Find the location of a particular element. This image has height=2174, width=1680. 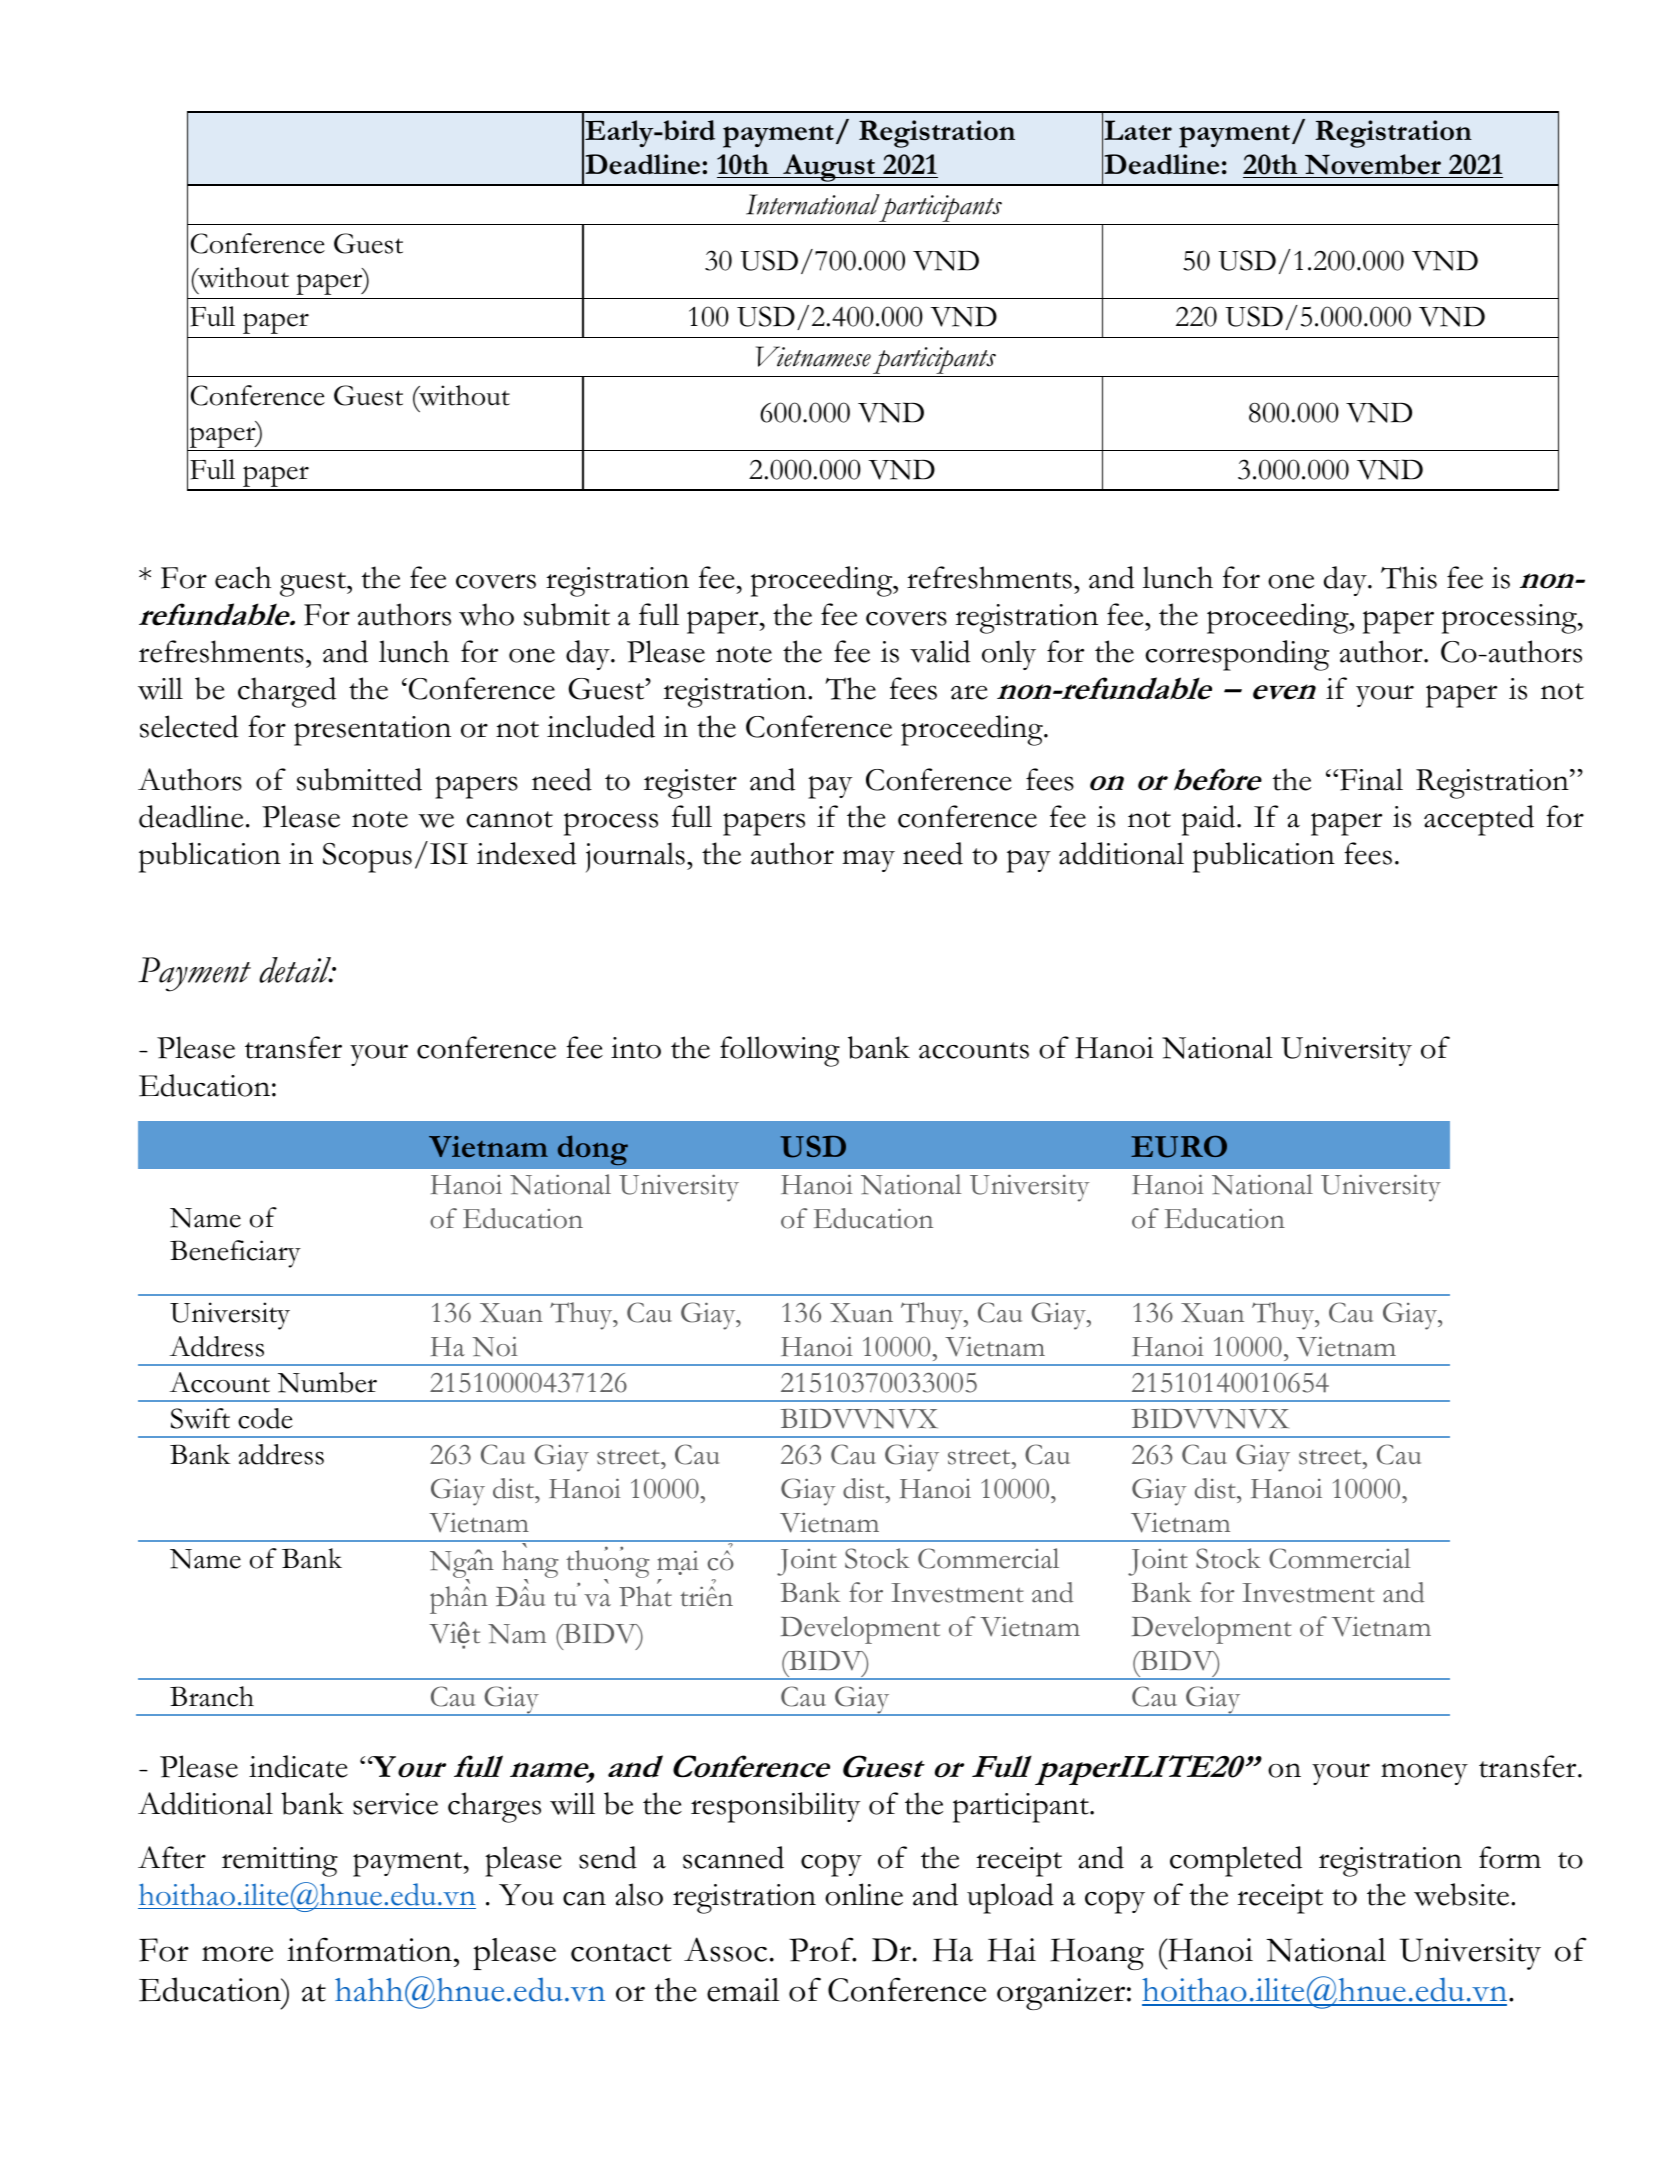

more is located at coordinates (237, 1954).
